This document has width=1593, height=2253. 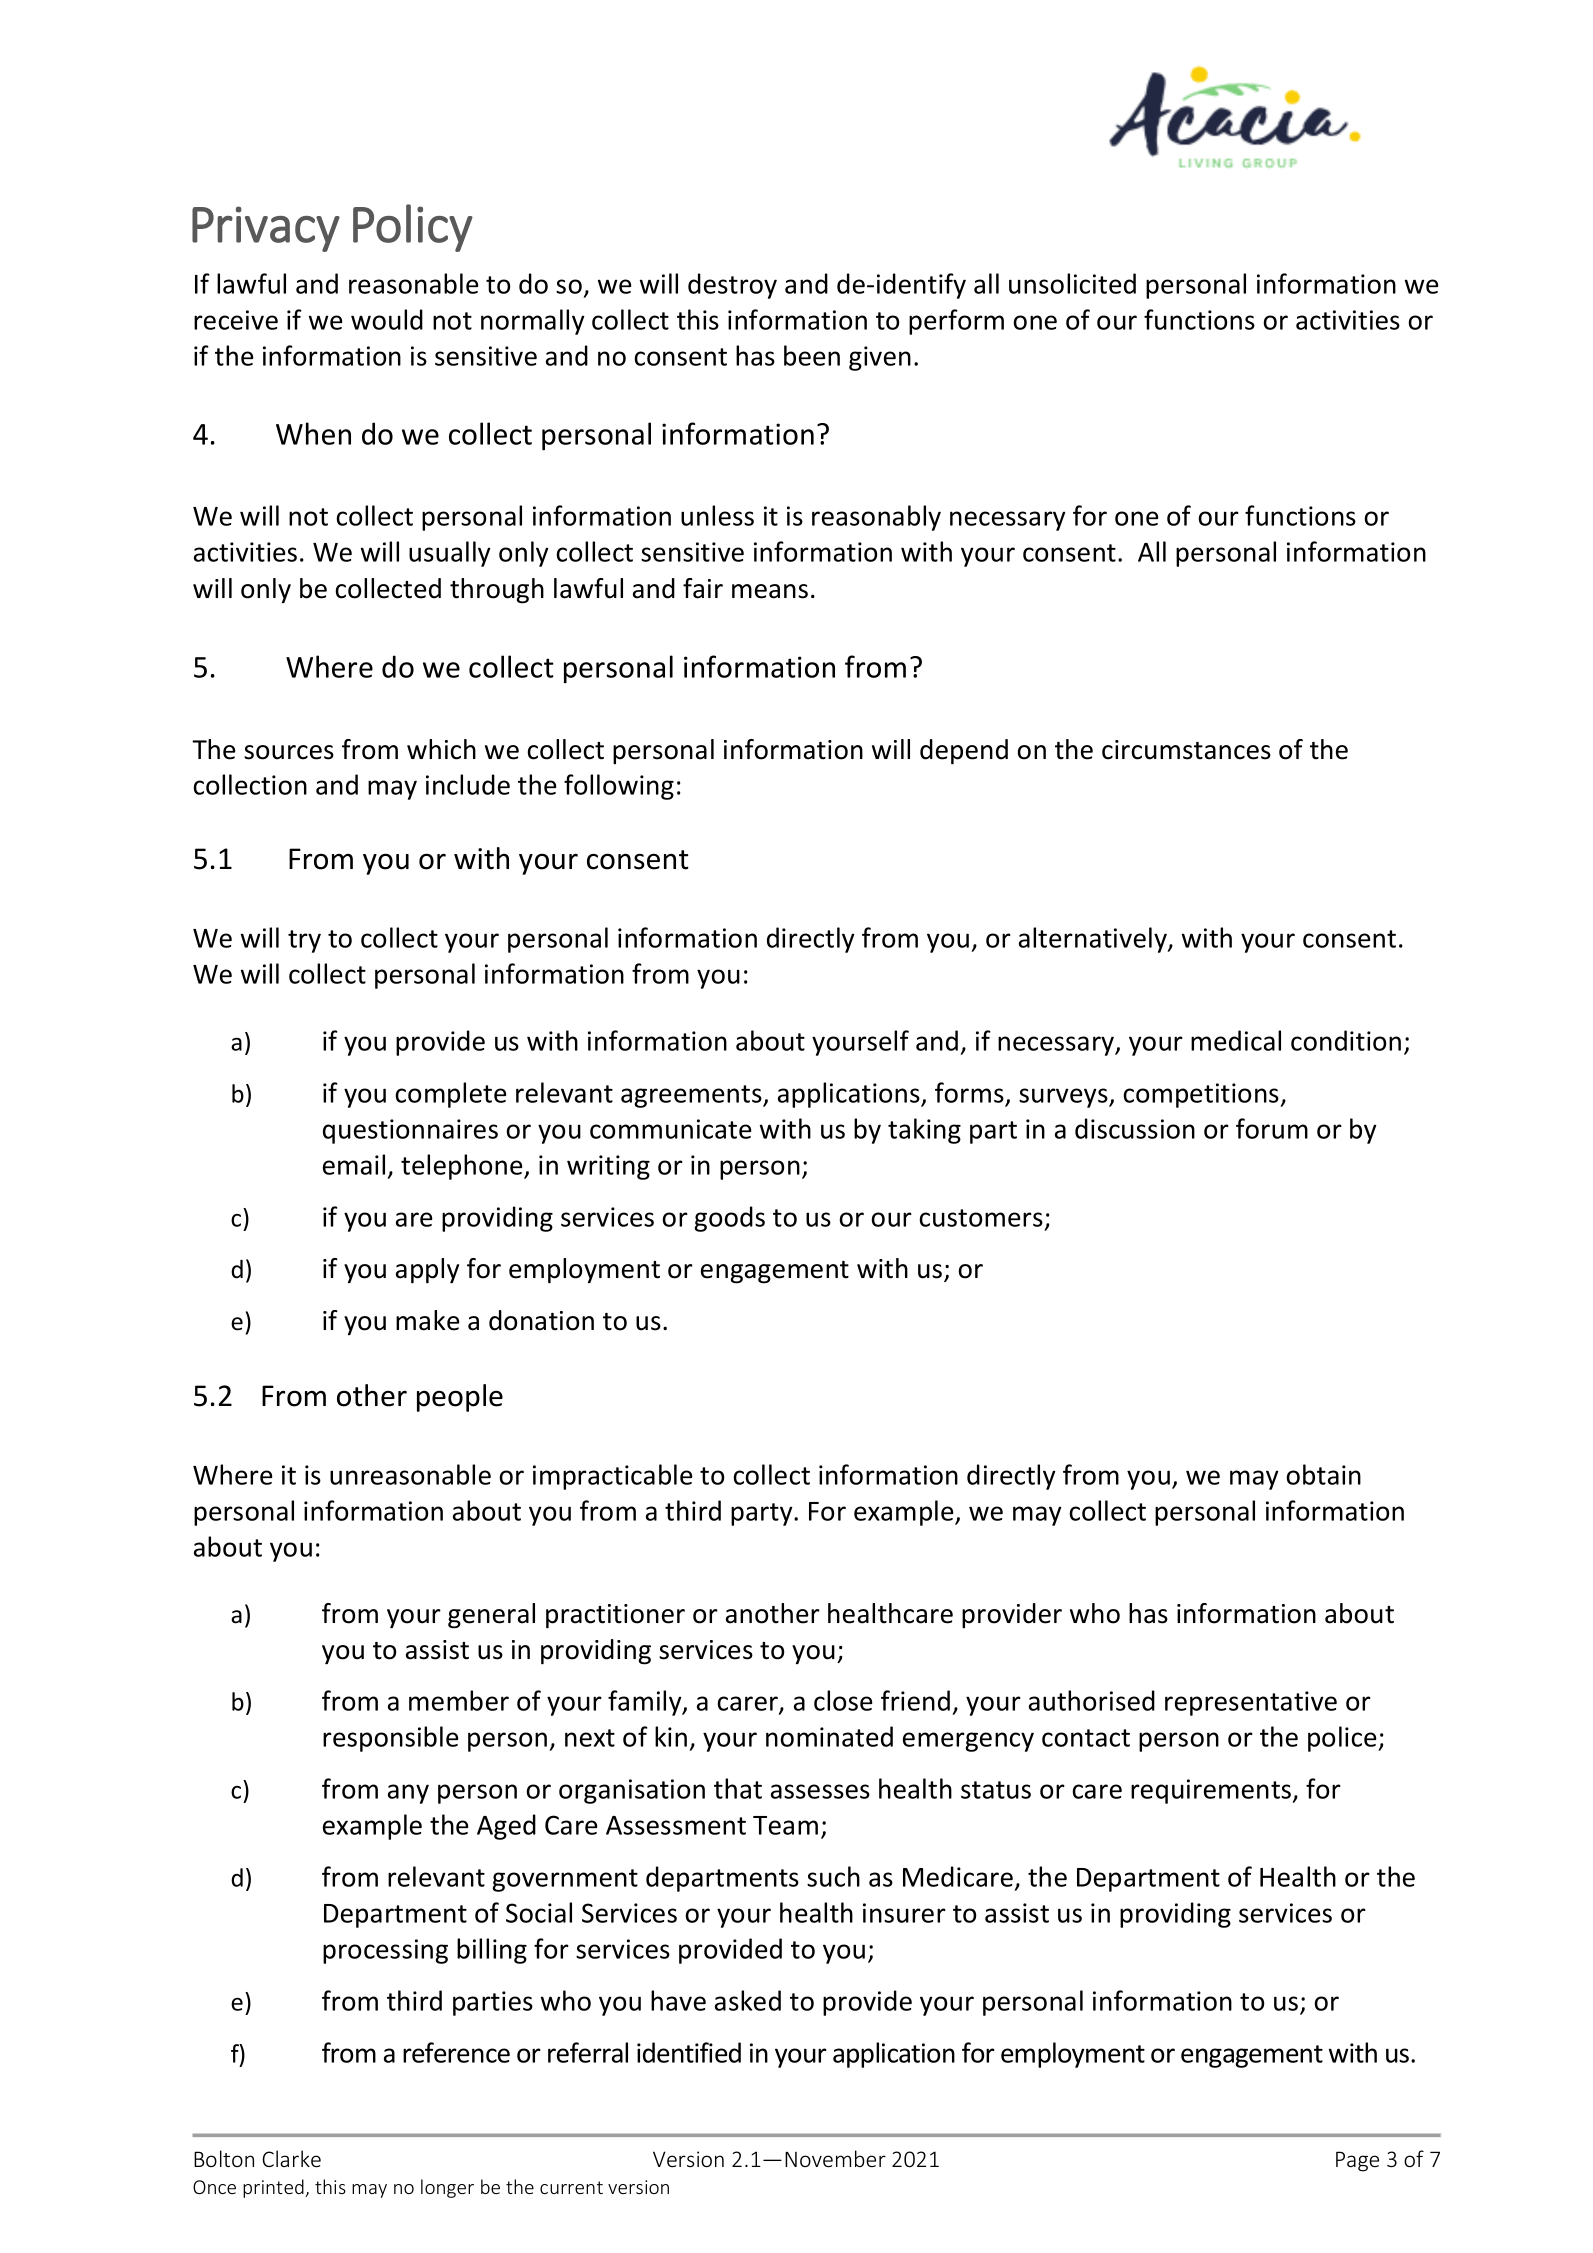 I want to click on would, so click(x=387, y=319).
